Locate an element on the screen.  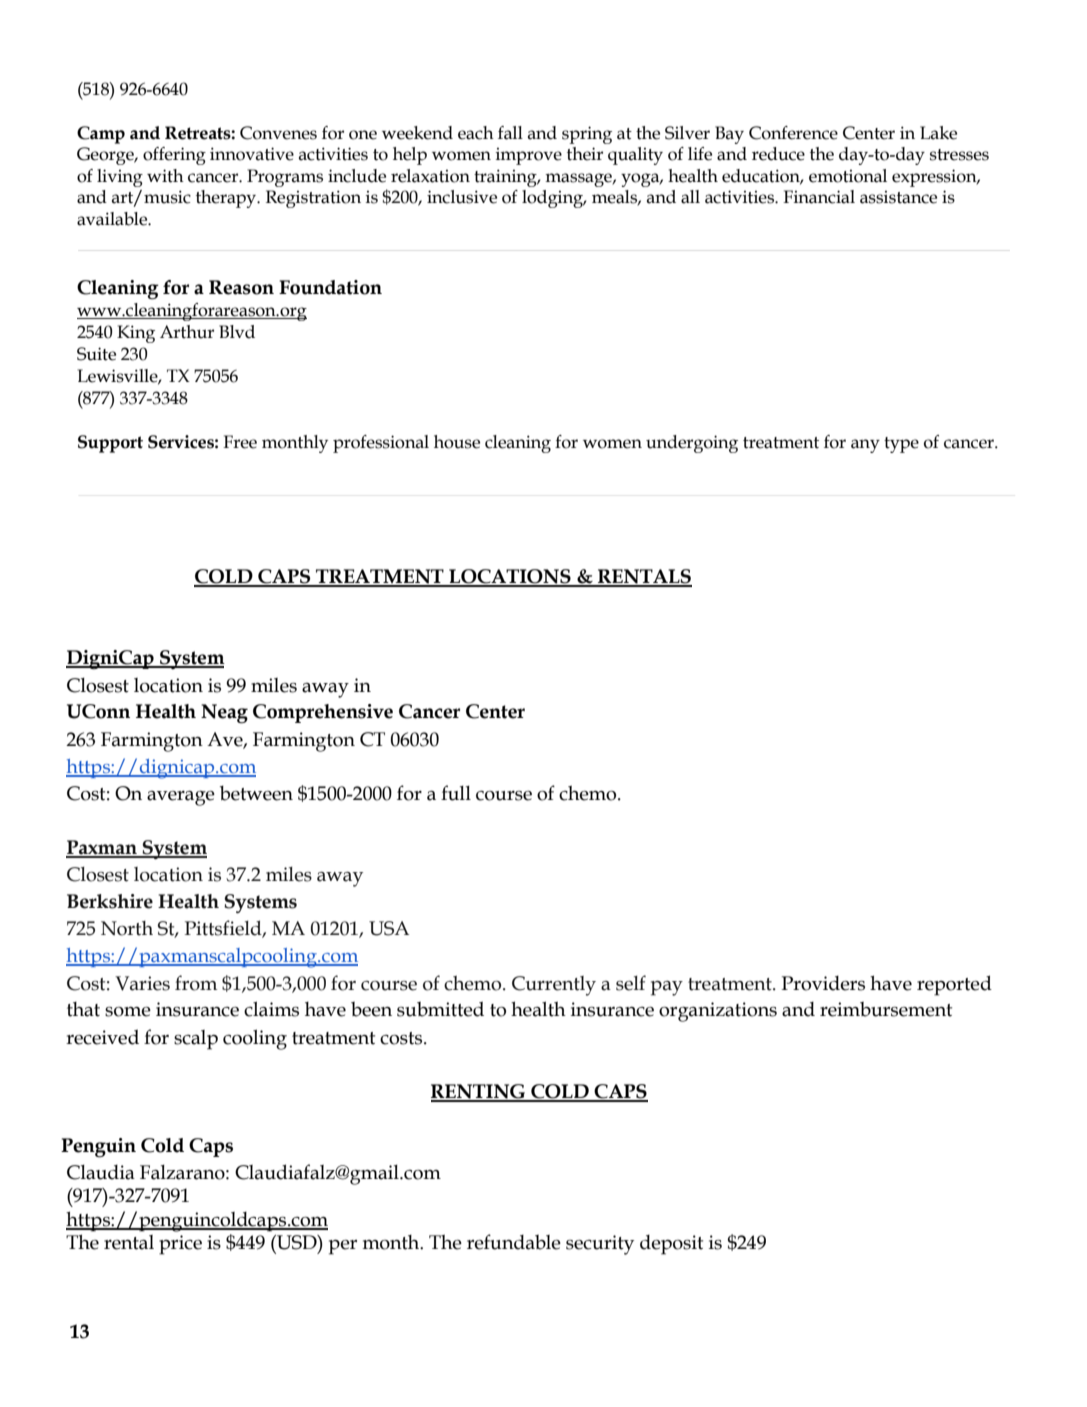
Free is located at coordinates (240, 442).
